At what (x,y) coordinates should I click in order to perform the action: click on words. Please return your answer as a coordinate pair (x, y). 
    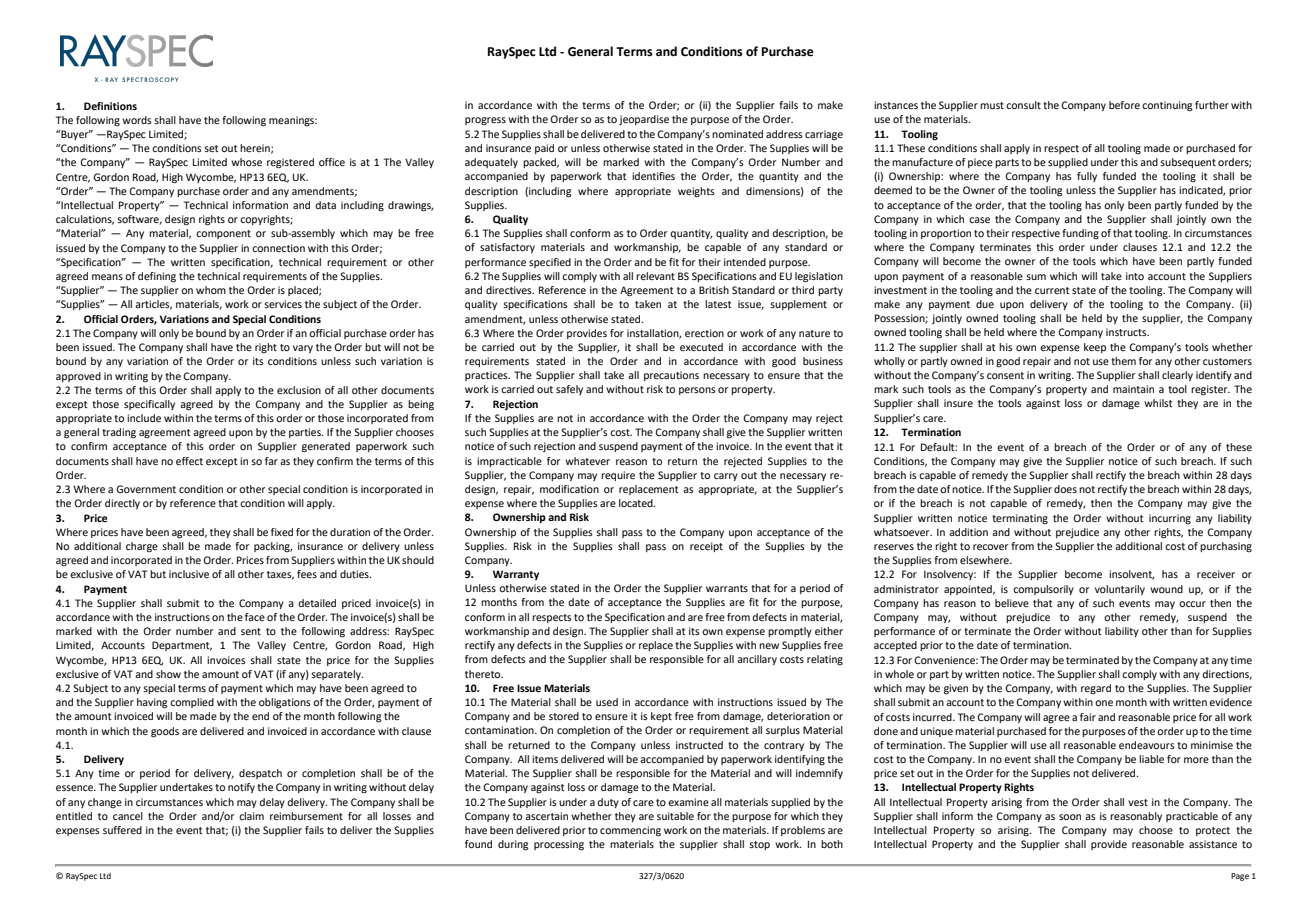
    Looking at the image, I should click on (137, 120).
